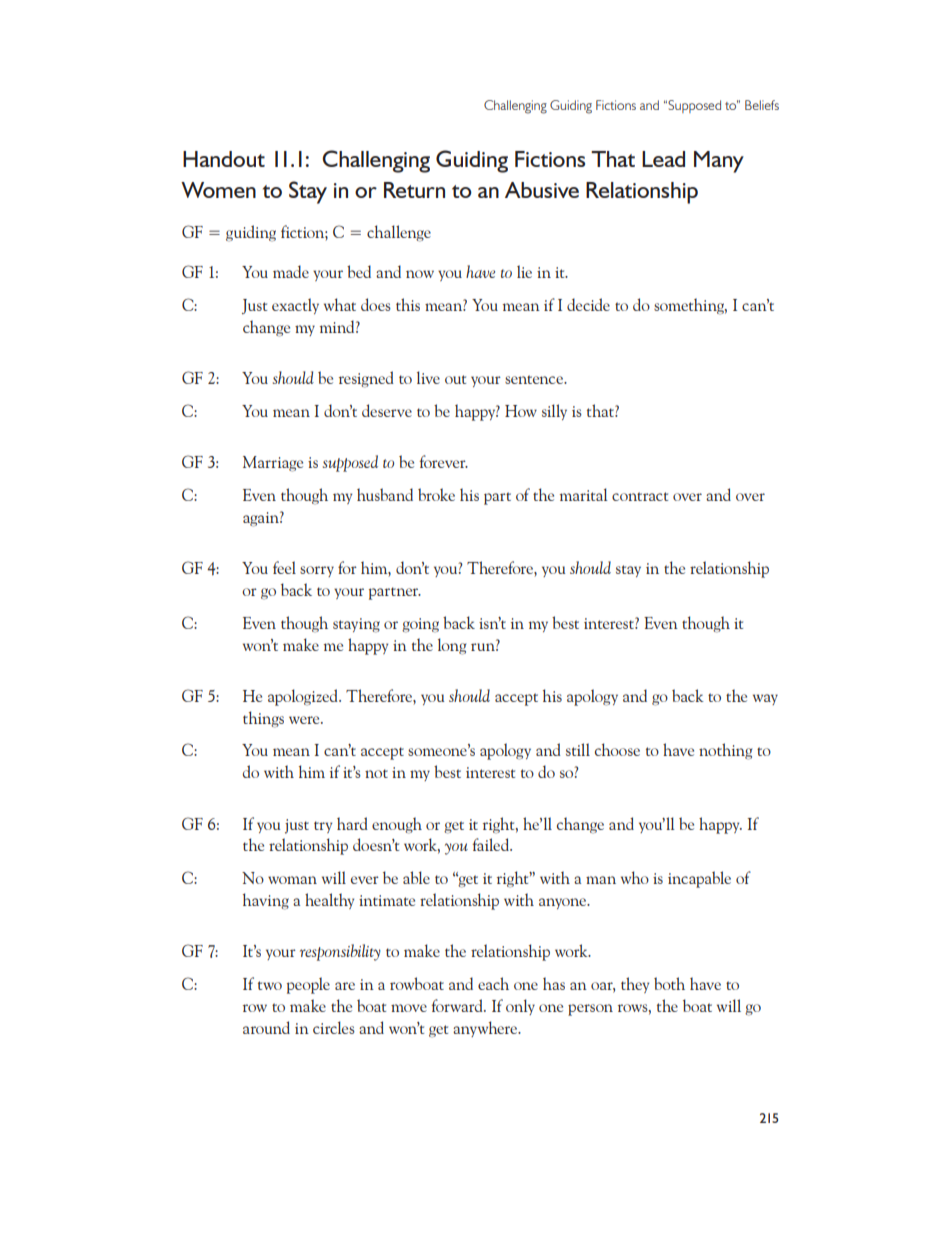  Describe the element at coordinates (270, 985) in the page. I see `two` at that location.
